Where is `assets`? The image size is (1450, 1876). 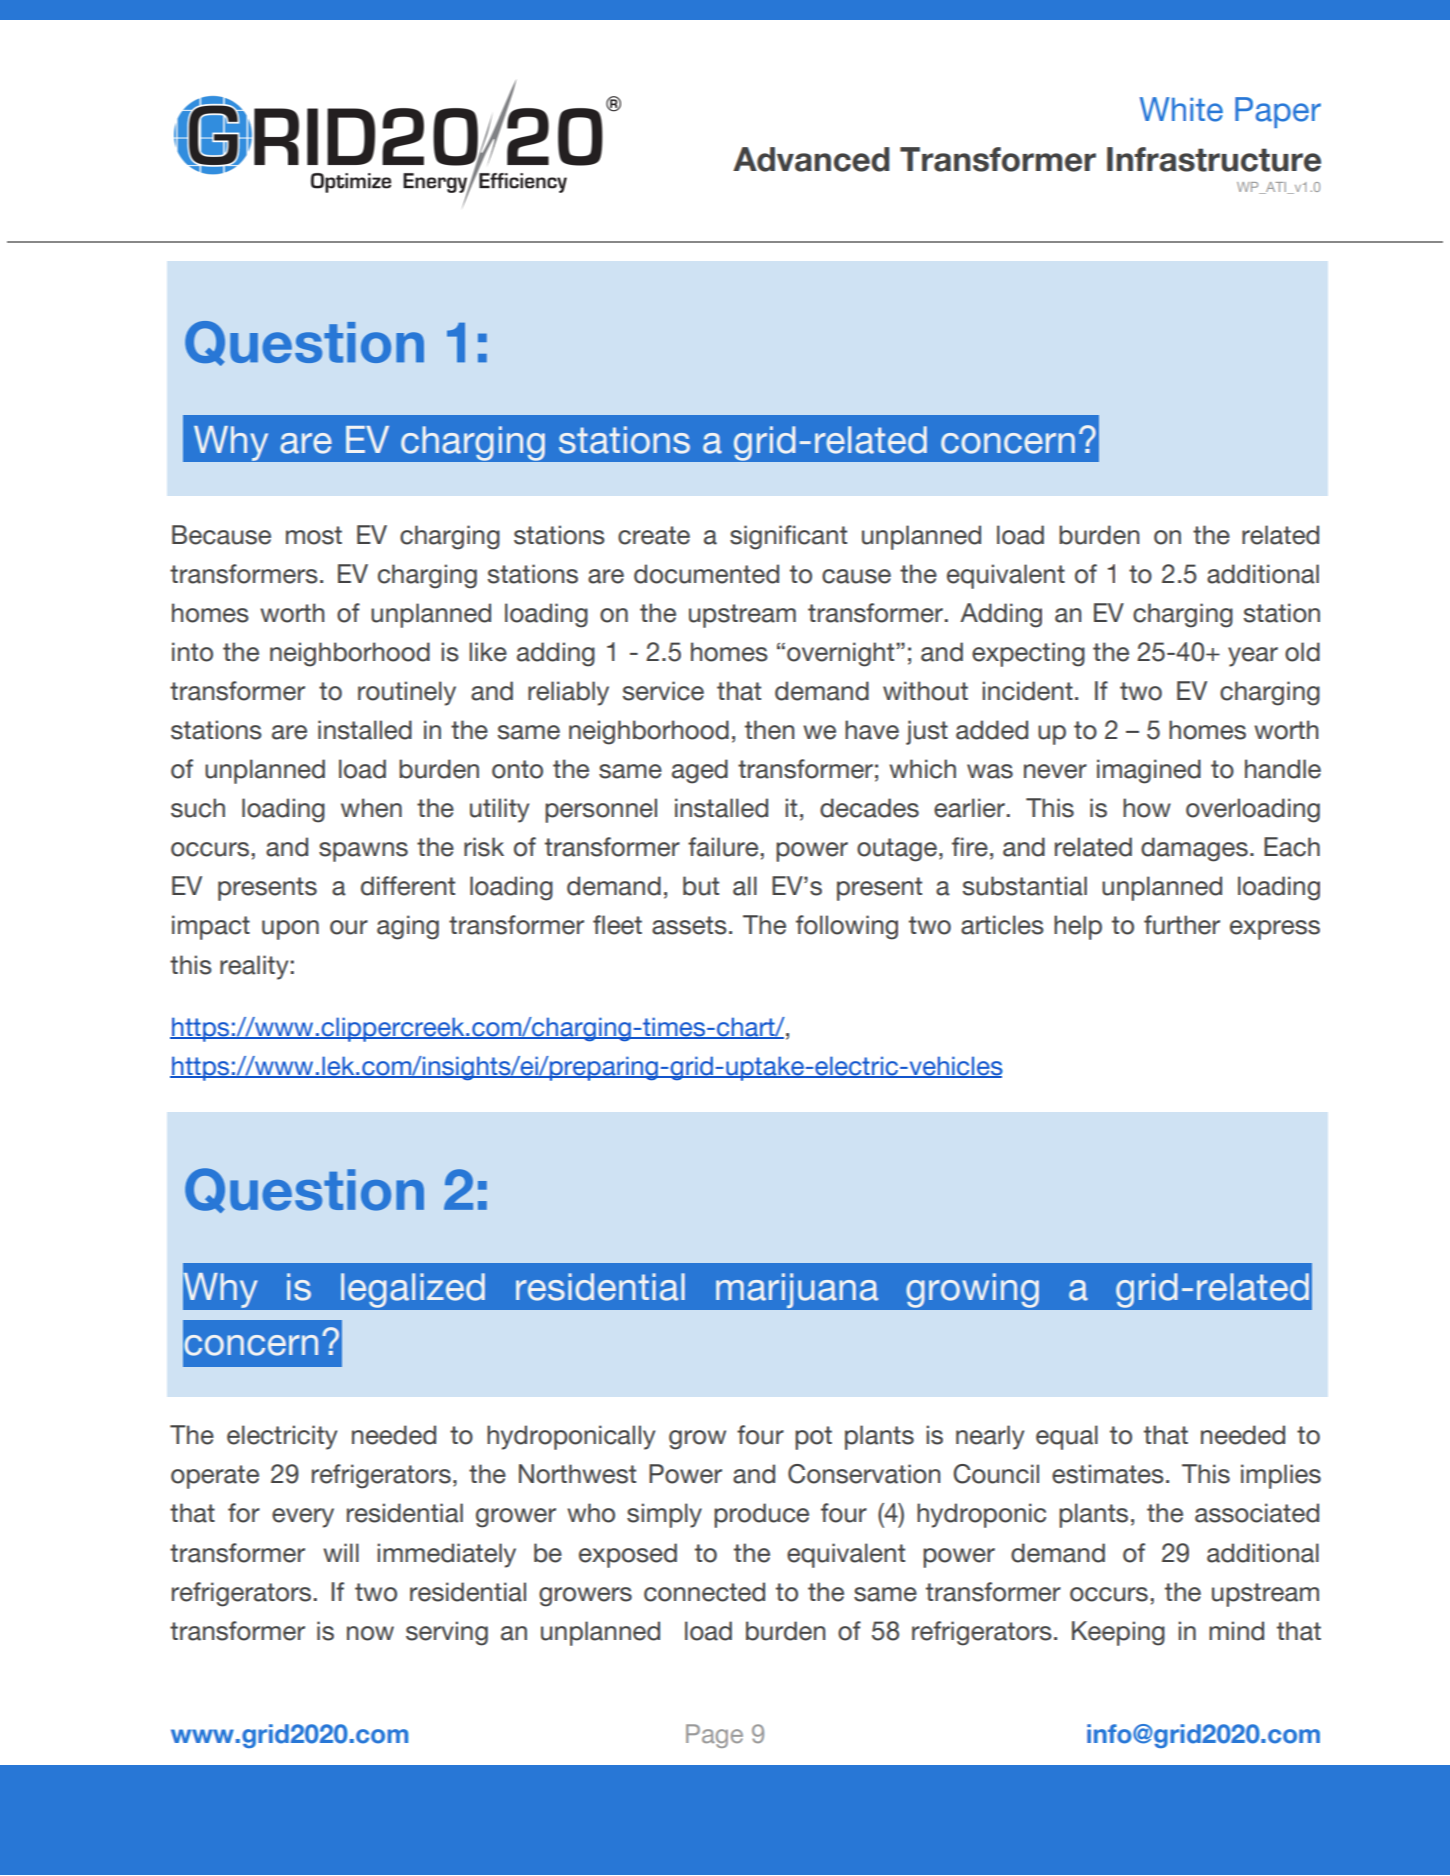 assets is located at coordinates (689, 925).
